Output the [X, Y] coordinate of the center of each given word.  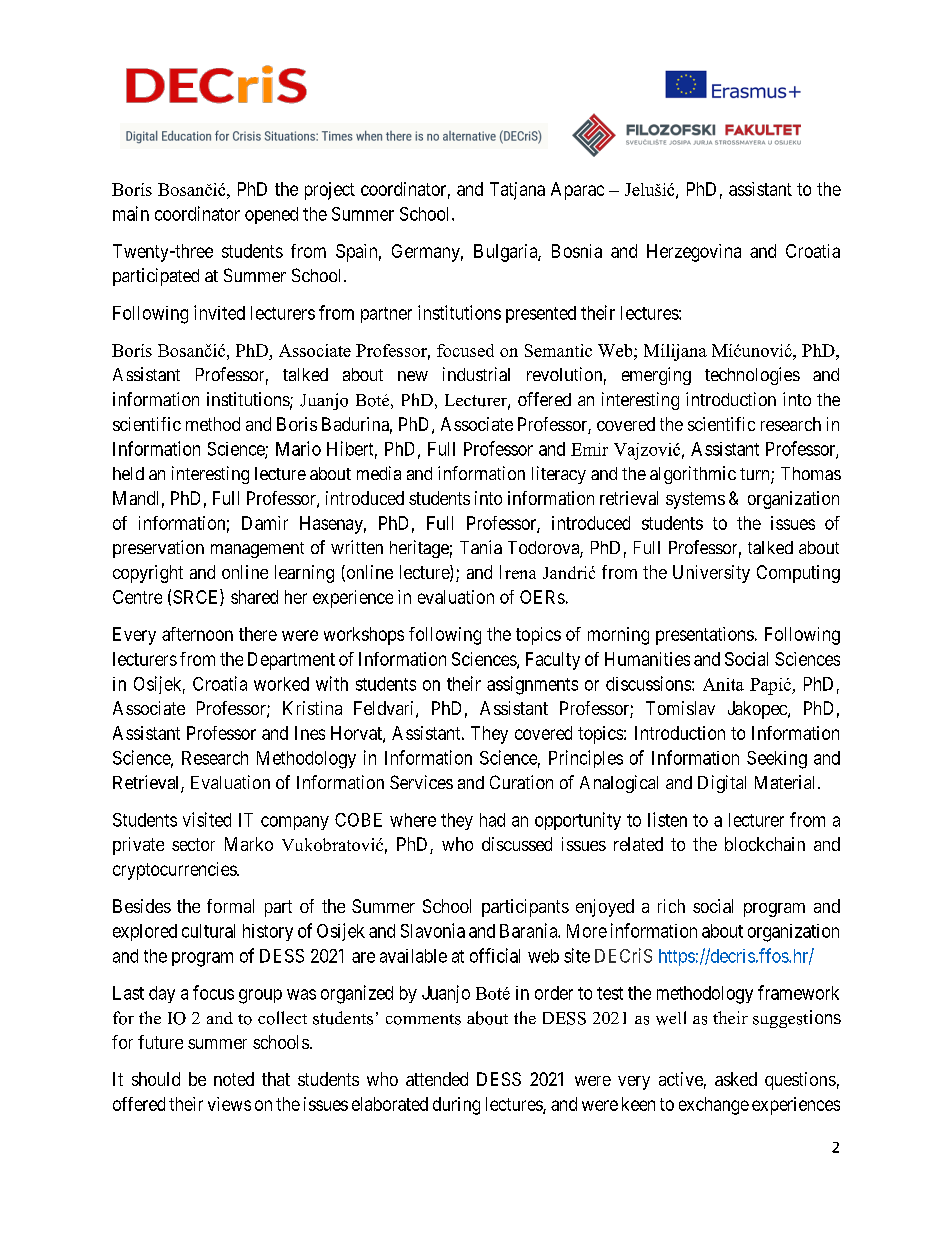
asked [736, 1079]
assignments [532, 685]
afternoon [197, 634]
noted [234, 1079]
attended [437, 1079]
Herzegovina [694, 253]
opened [271, 215]
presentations [705, 636]
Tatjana [517, 191]
